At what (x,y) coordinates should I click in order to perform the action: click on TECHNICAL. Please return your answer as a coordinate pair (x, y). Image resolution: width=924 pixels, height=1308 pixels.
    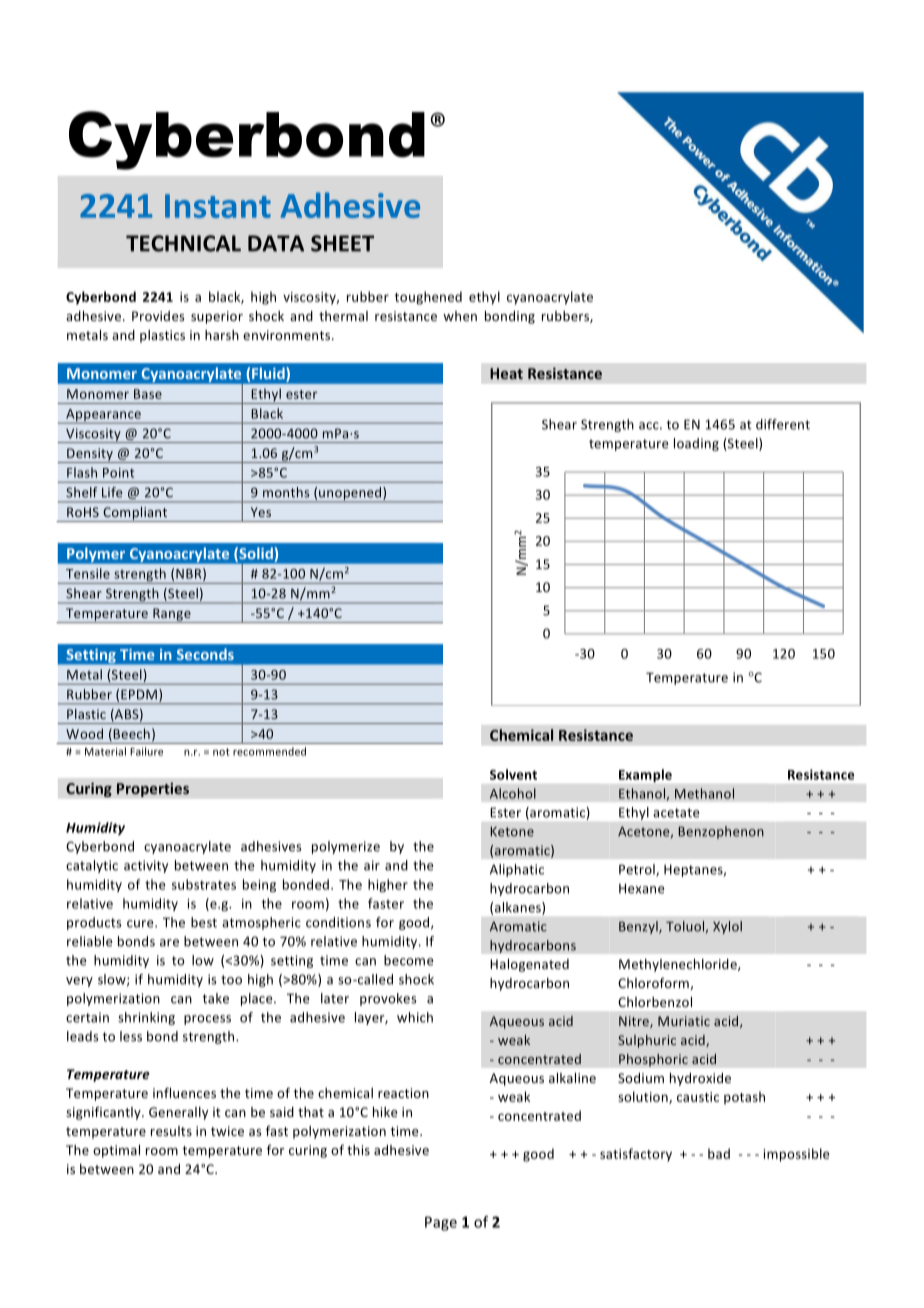
    Looking at the image, I should click on (183, 243).
